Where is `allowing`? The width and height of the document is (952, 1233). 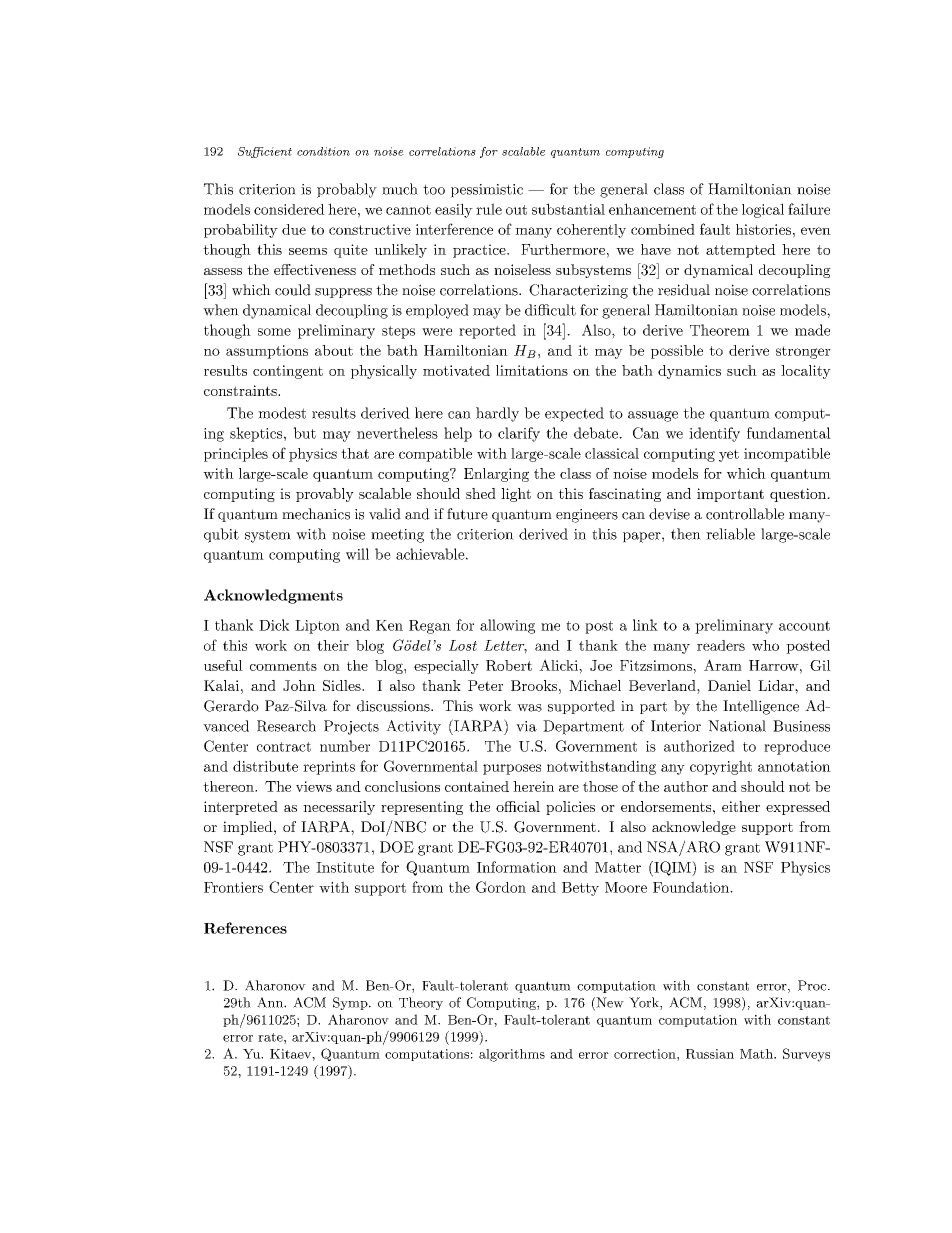 allowing is located at coordinates (507, 626).
